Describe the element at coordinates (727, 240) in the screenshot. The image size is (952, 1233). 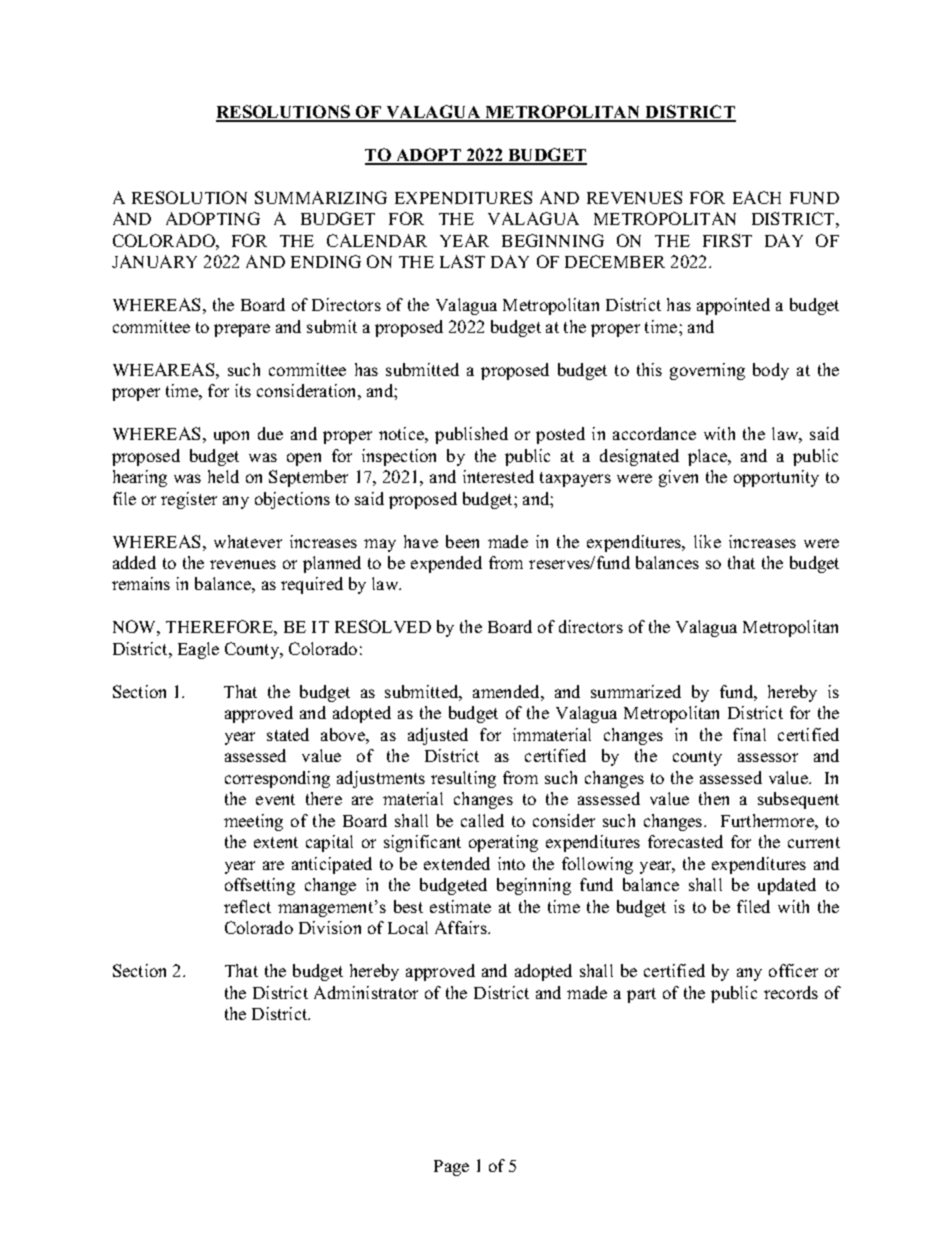
I see `FIRST` at that location.
